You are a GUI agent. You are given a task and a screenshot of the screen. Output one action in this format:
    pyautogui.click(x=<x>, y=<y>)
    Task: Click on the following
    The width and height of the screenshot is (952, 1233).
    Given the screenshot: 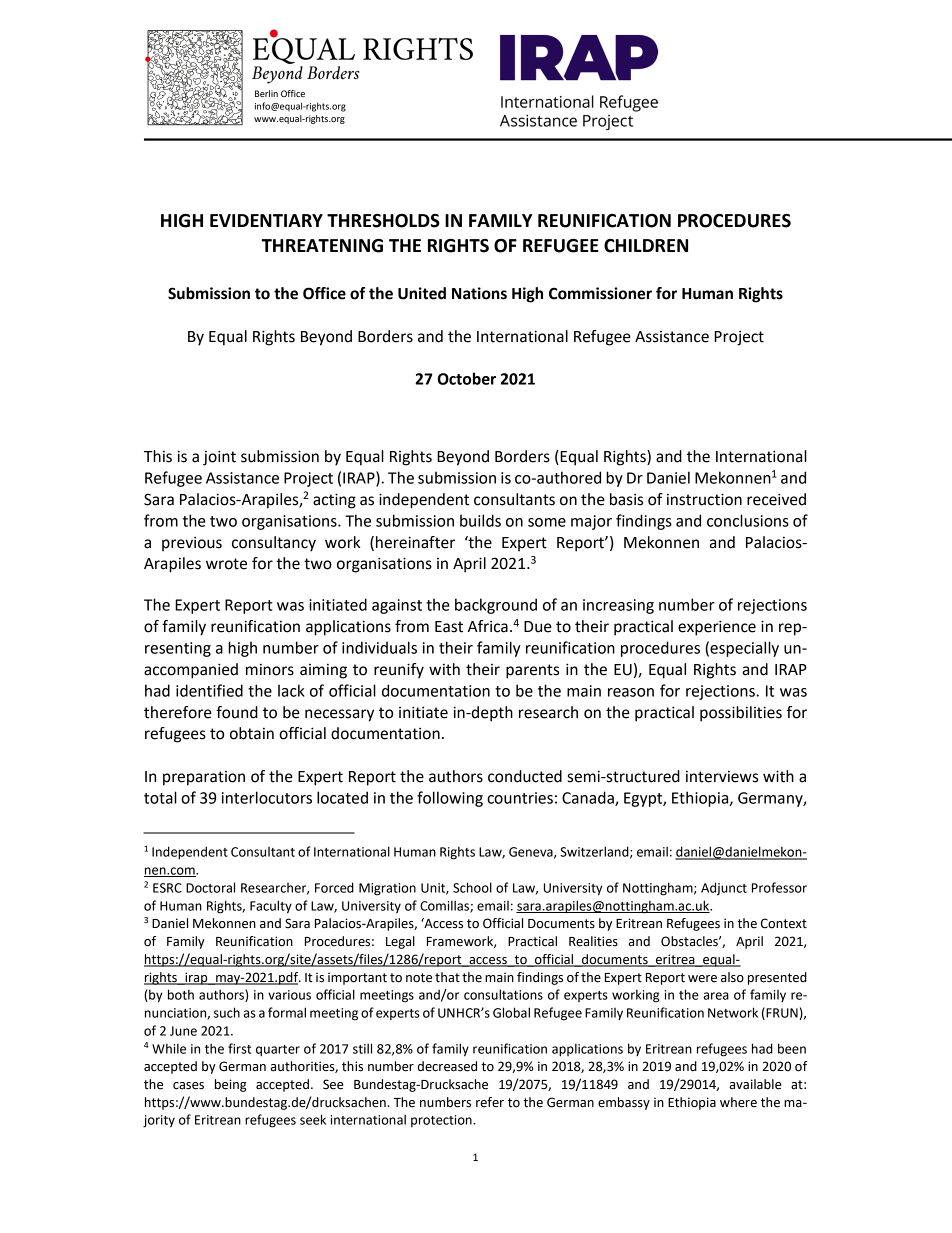 What is the action you would take?
    pyautogui.click(x=450, y=799)
